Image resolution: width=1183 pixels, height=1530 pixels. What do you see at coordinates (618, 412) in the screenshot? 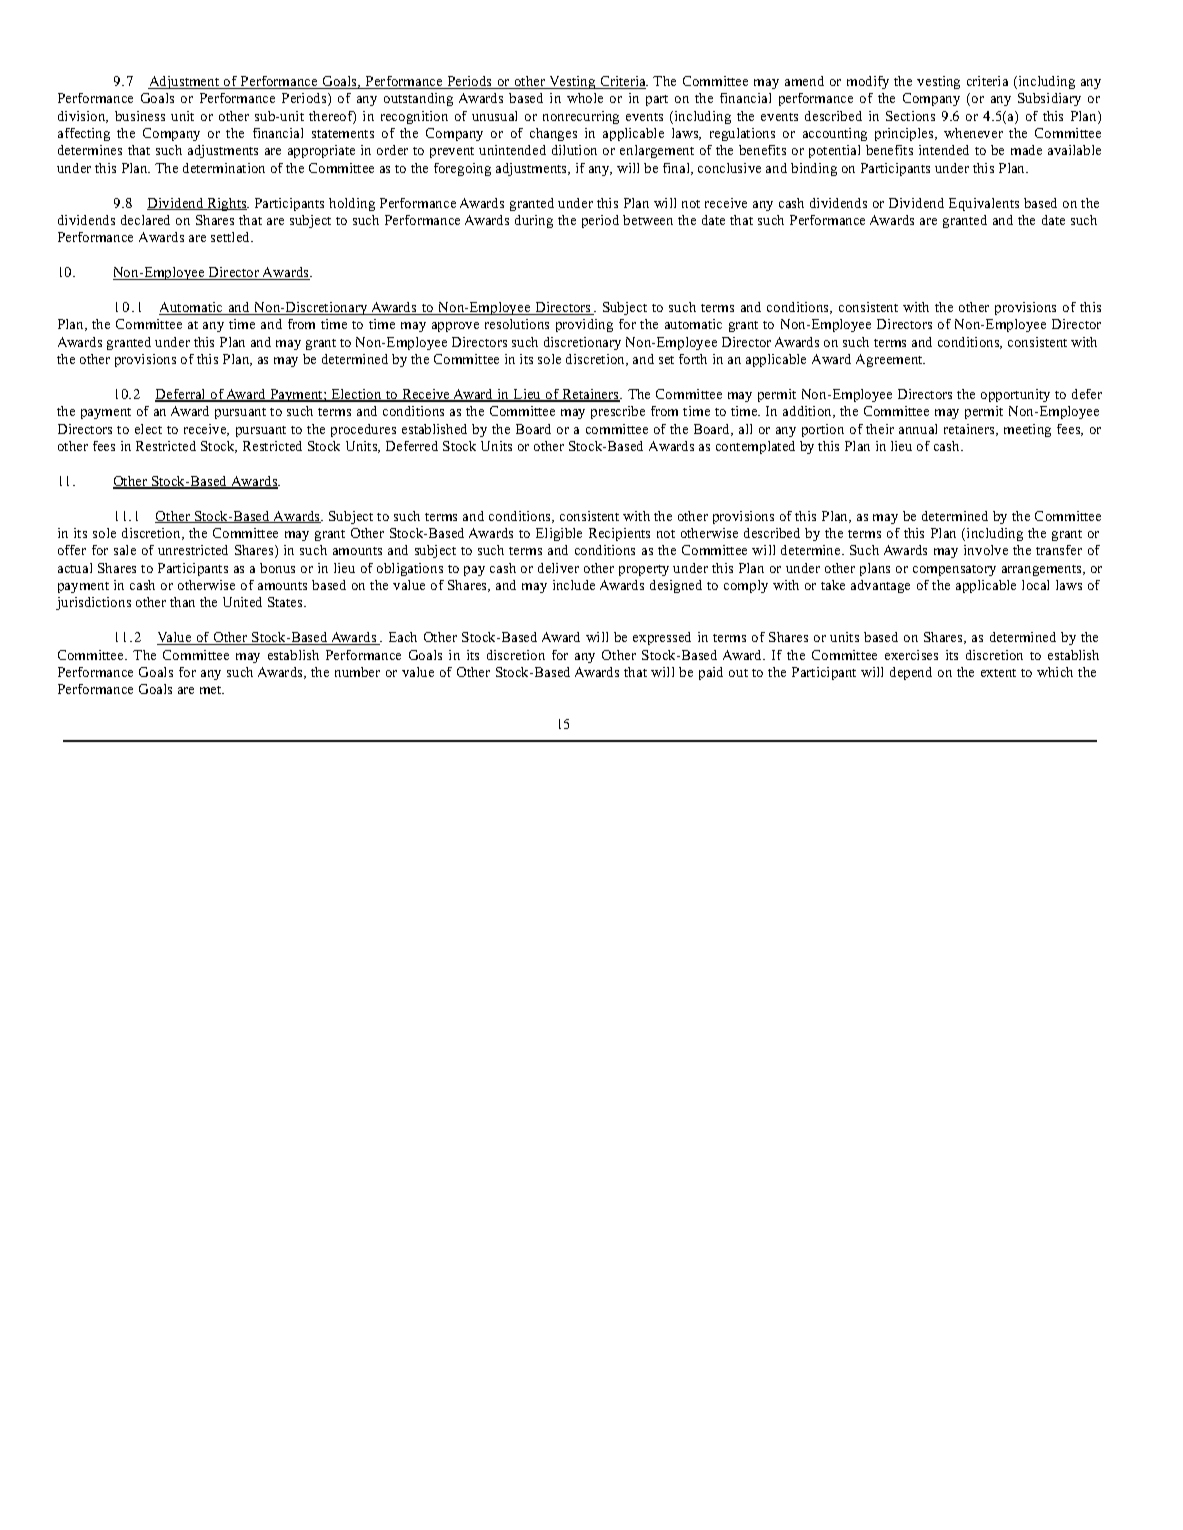
I see `prescribe` at bounding box center [618, 412].
